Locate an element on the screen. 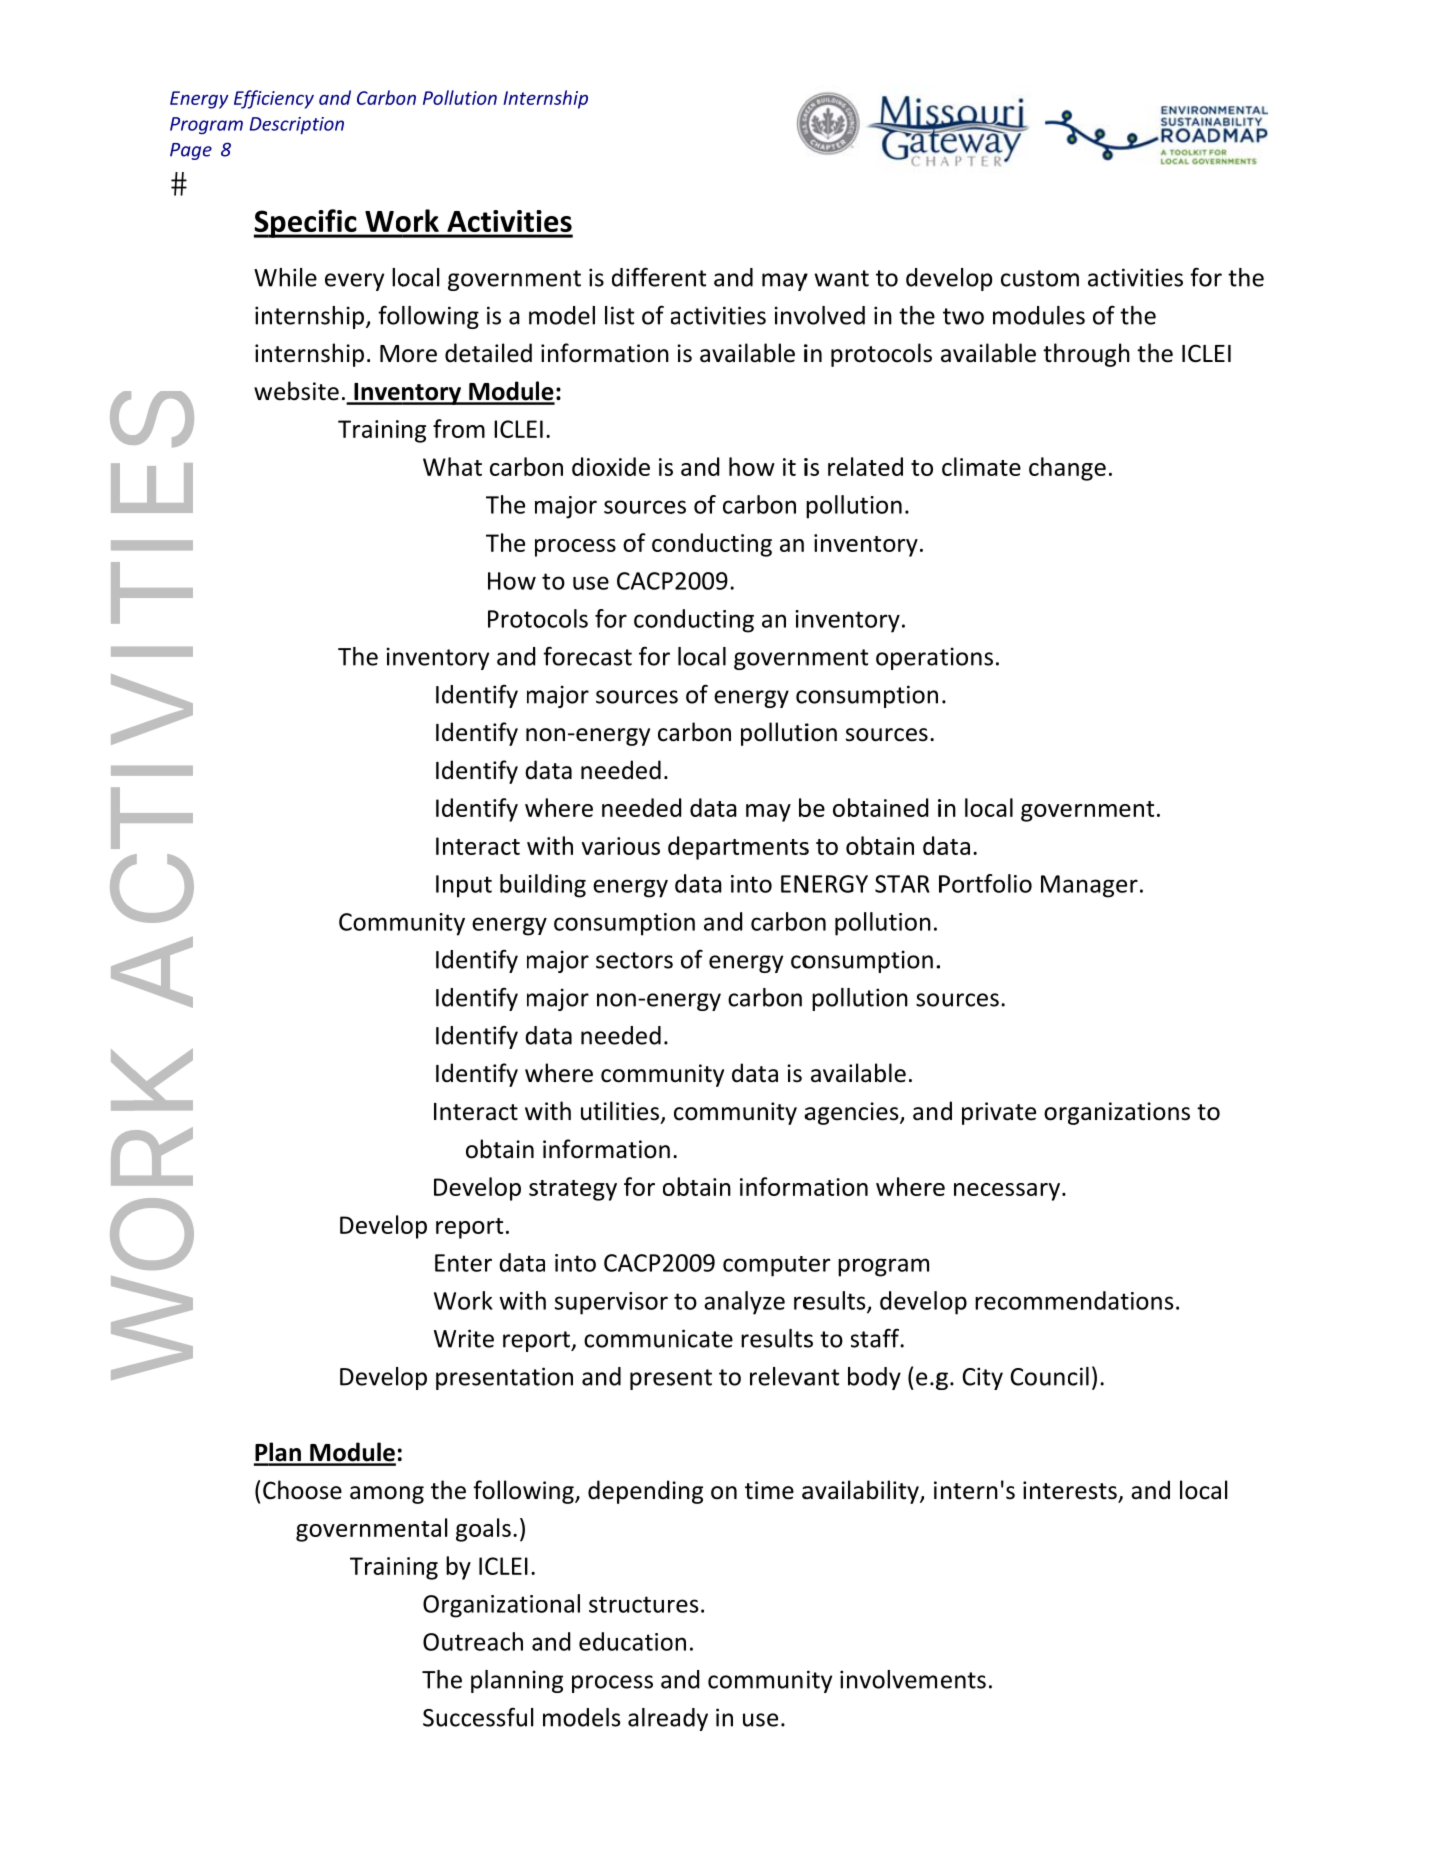 The height and width of the screenshot is (1859, 1437). STAR is located at coordinates (902, 884).
